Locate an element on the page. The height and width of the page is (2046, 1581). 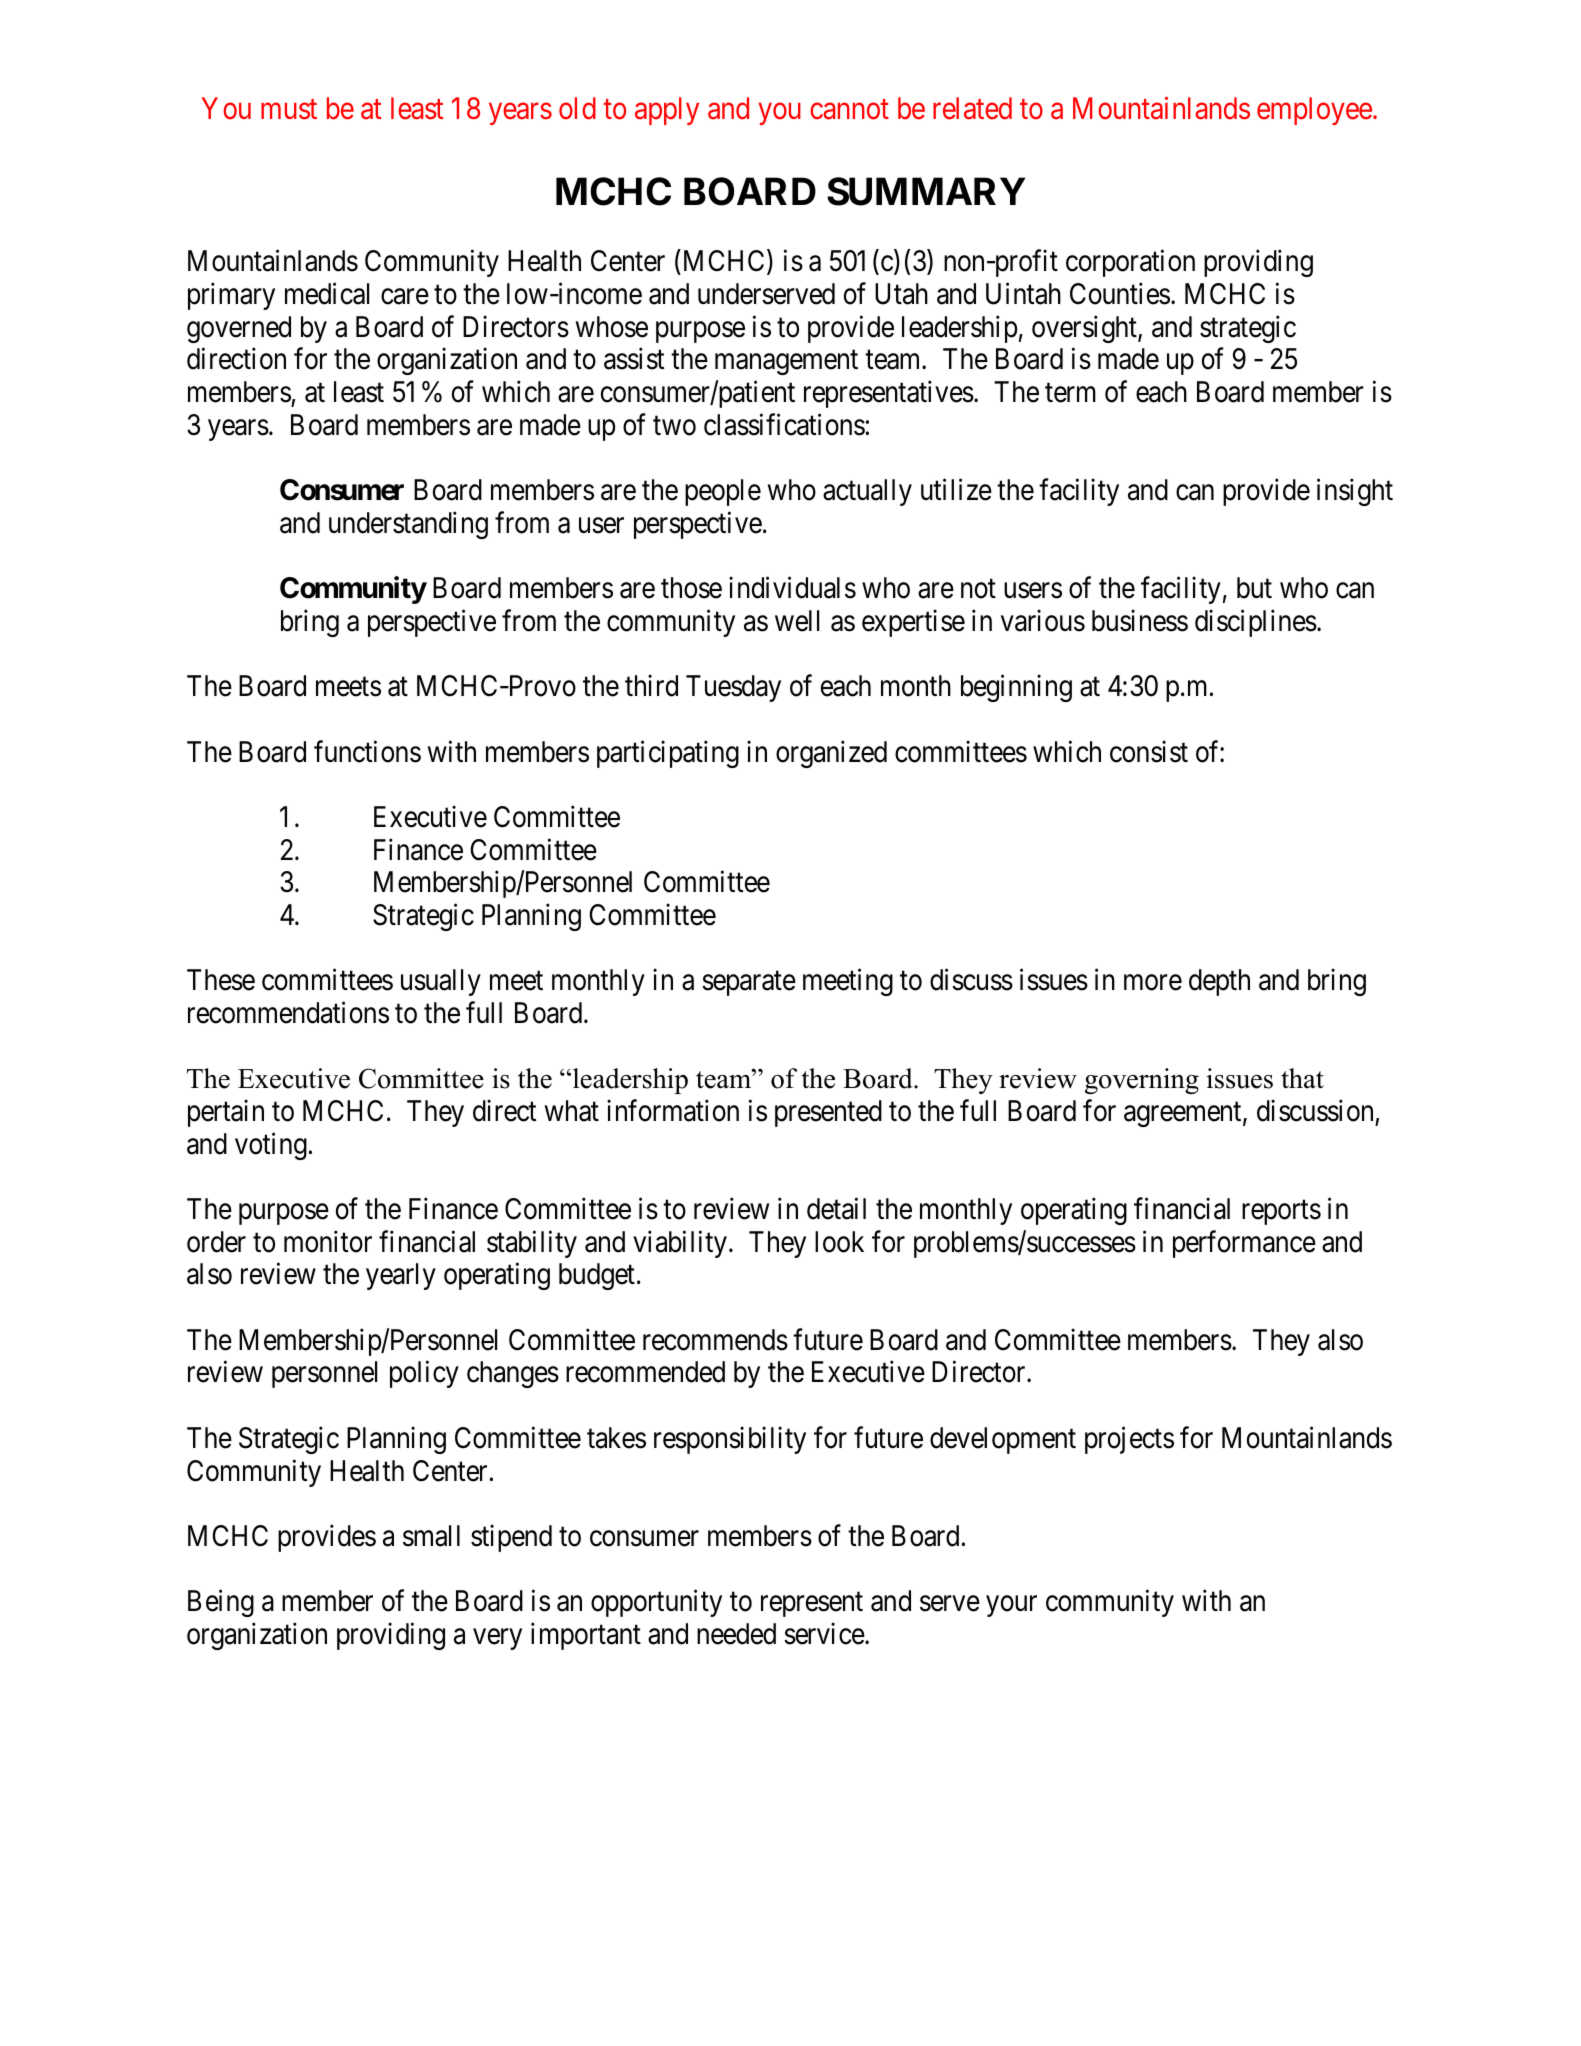
disciplines is located at coordinates (1256, 623).
